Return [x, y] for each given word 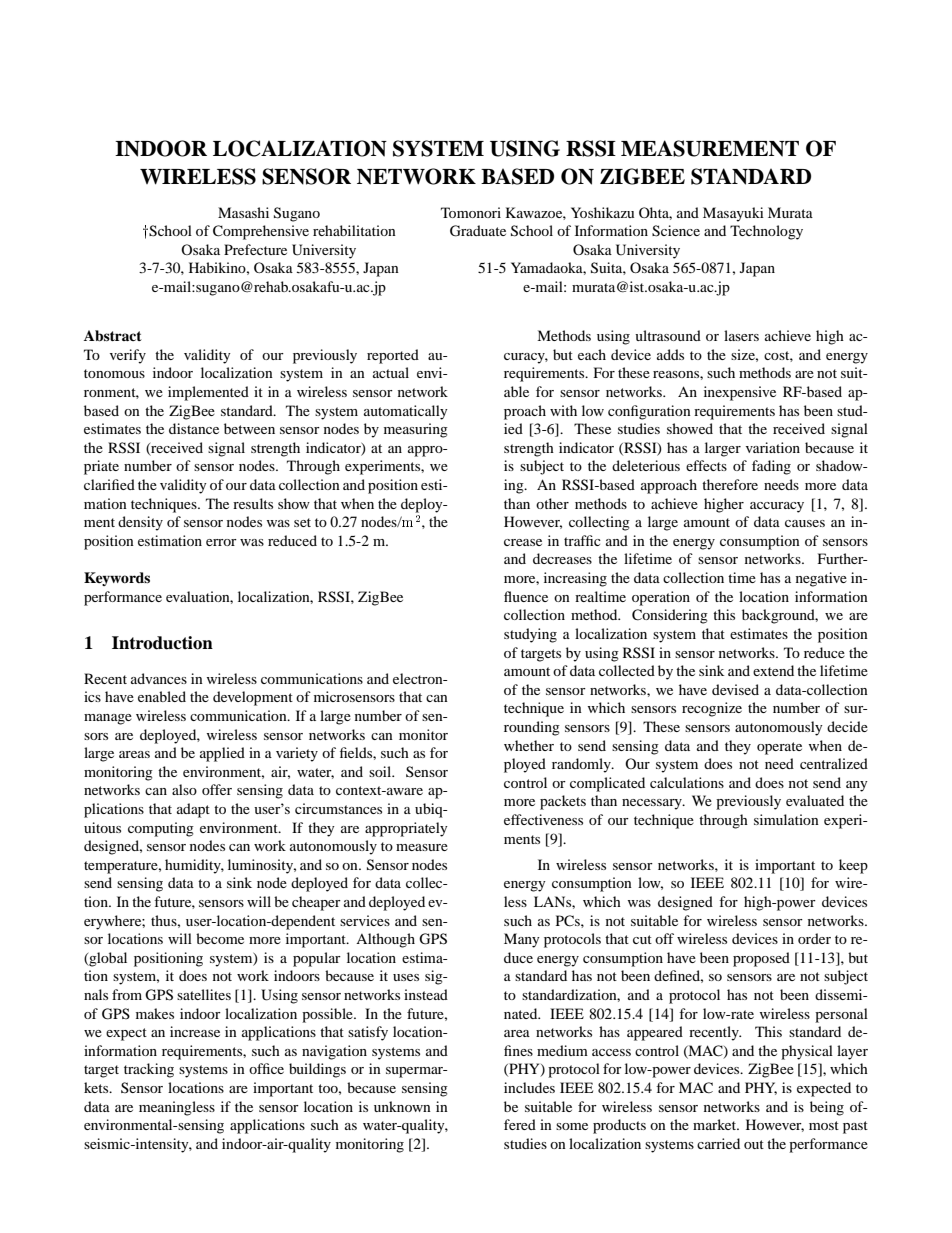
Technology [766, 232]
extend [773, 670]
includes [529, 1087]
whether [529, 745]
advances [159, 678]
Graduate [478, 231]
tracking [149, 1070]
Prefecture [255, 249]
